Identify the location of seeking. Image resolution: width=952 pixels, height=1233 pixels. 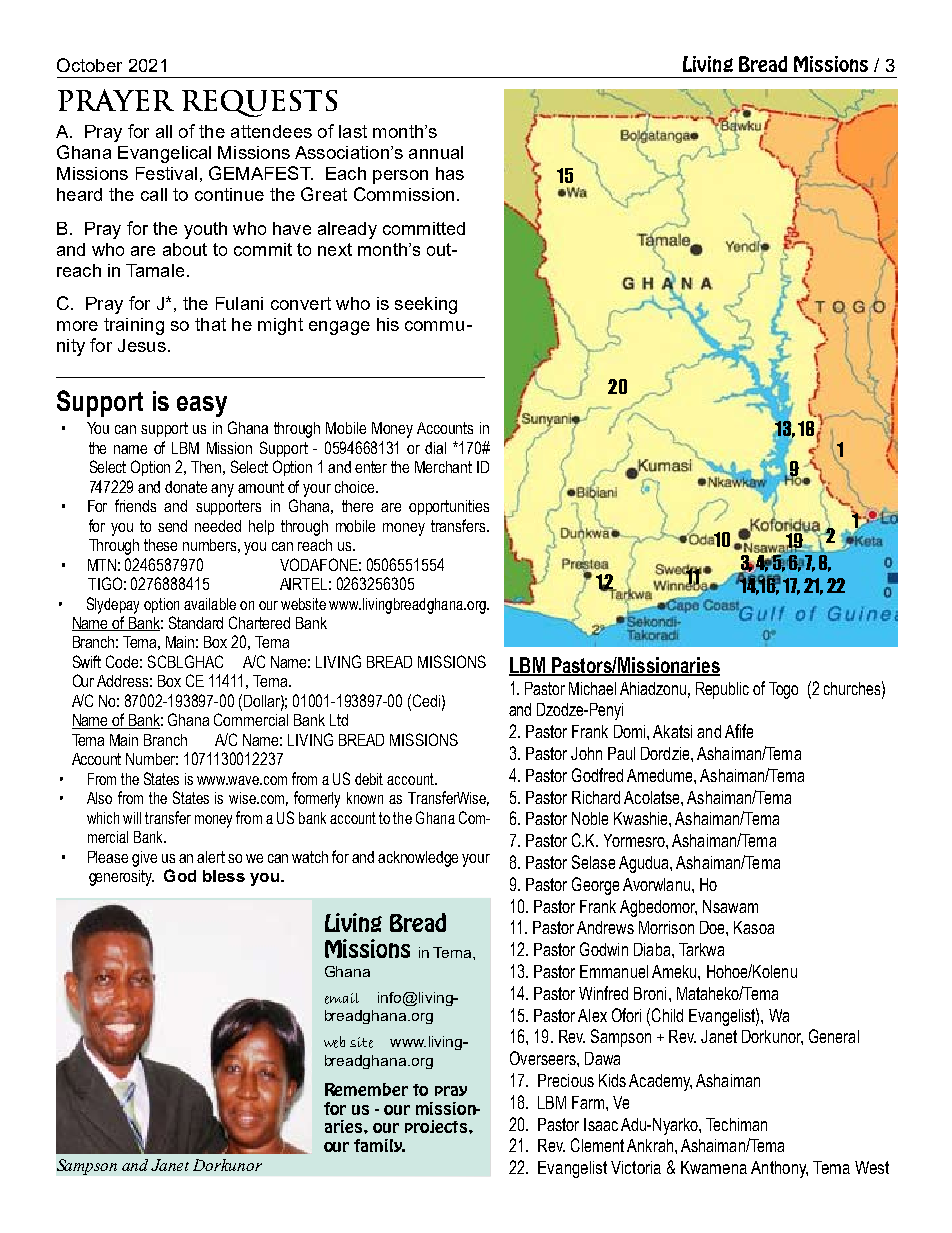
(426, 305).
